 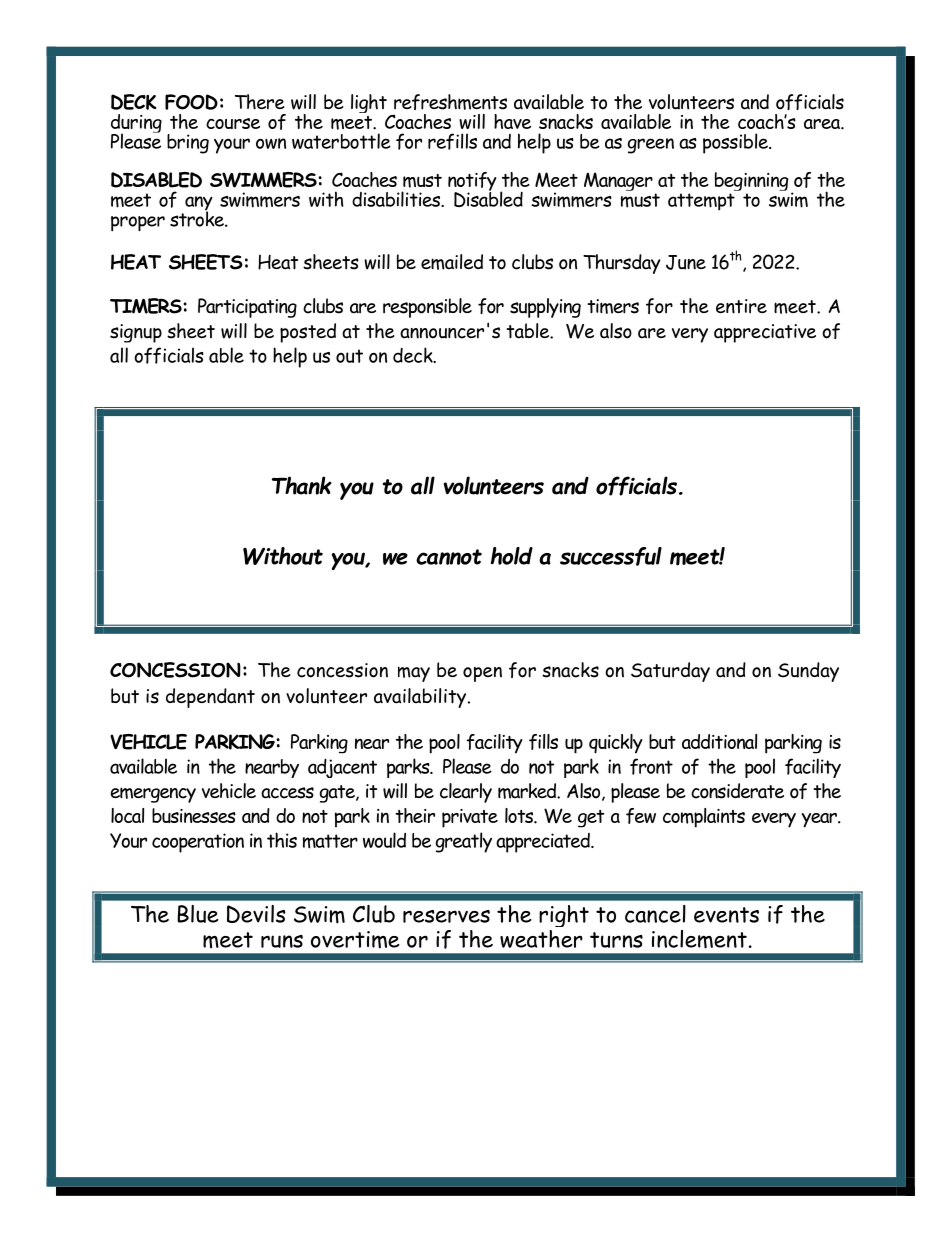 What do you see at coordinates (136, 333) in the image?
I see `signup` at bounding box center [136, 333].
